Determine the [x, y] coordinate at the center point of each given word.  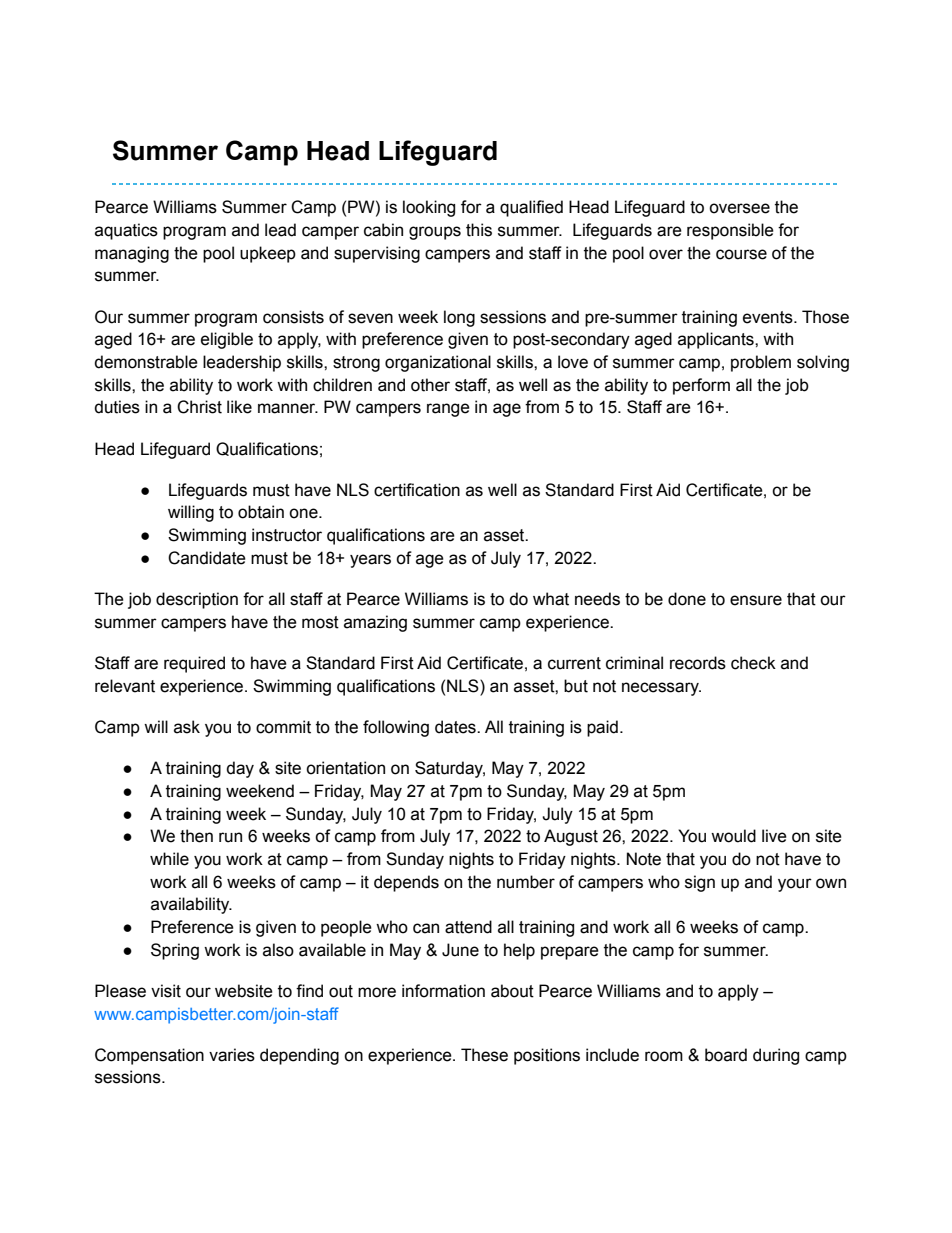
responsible [730, 231]
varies [232, 1055]
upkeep [268, 254]
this [479, 230]
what [551, 599]
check [753, 663]
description [197, 600]
